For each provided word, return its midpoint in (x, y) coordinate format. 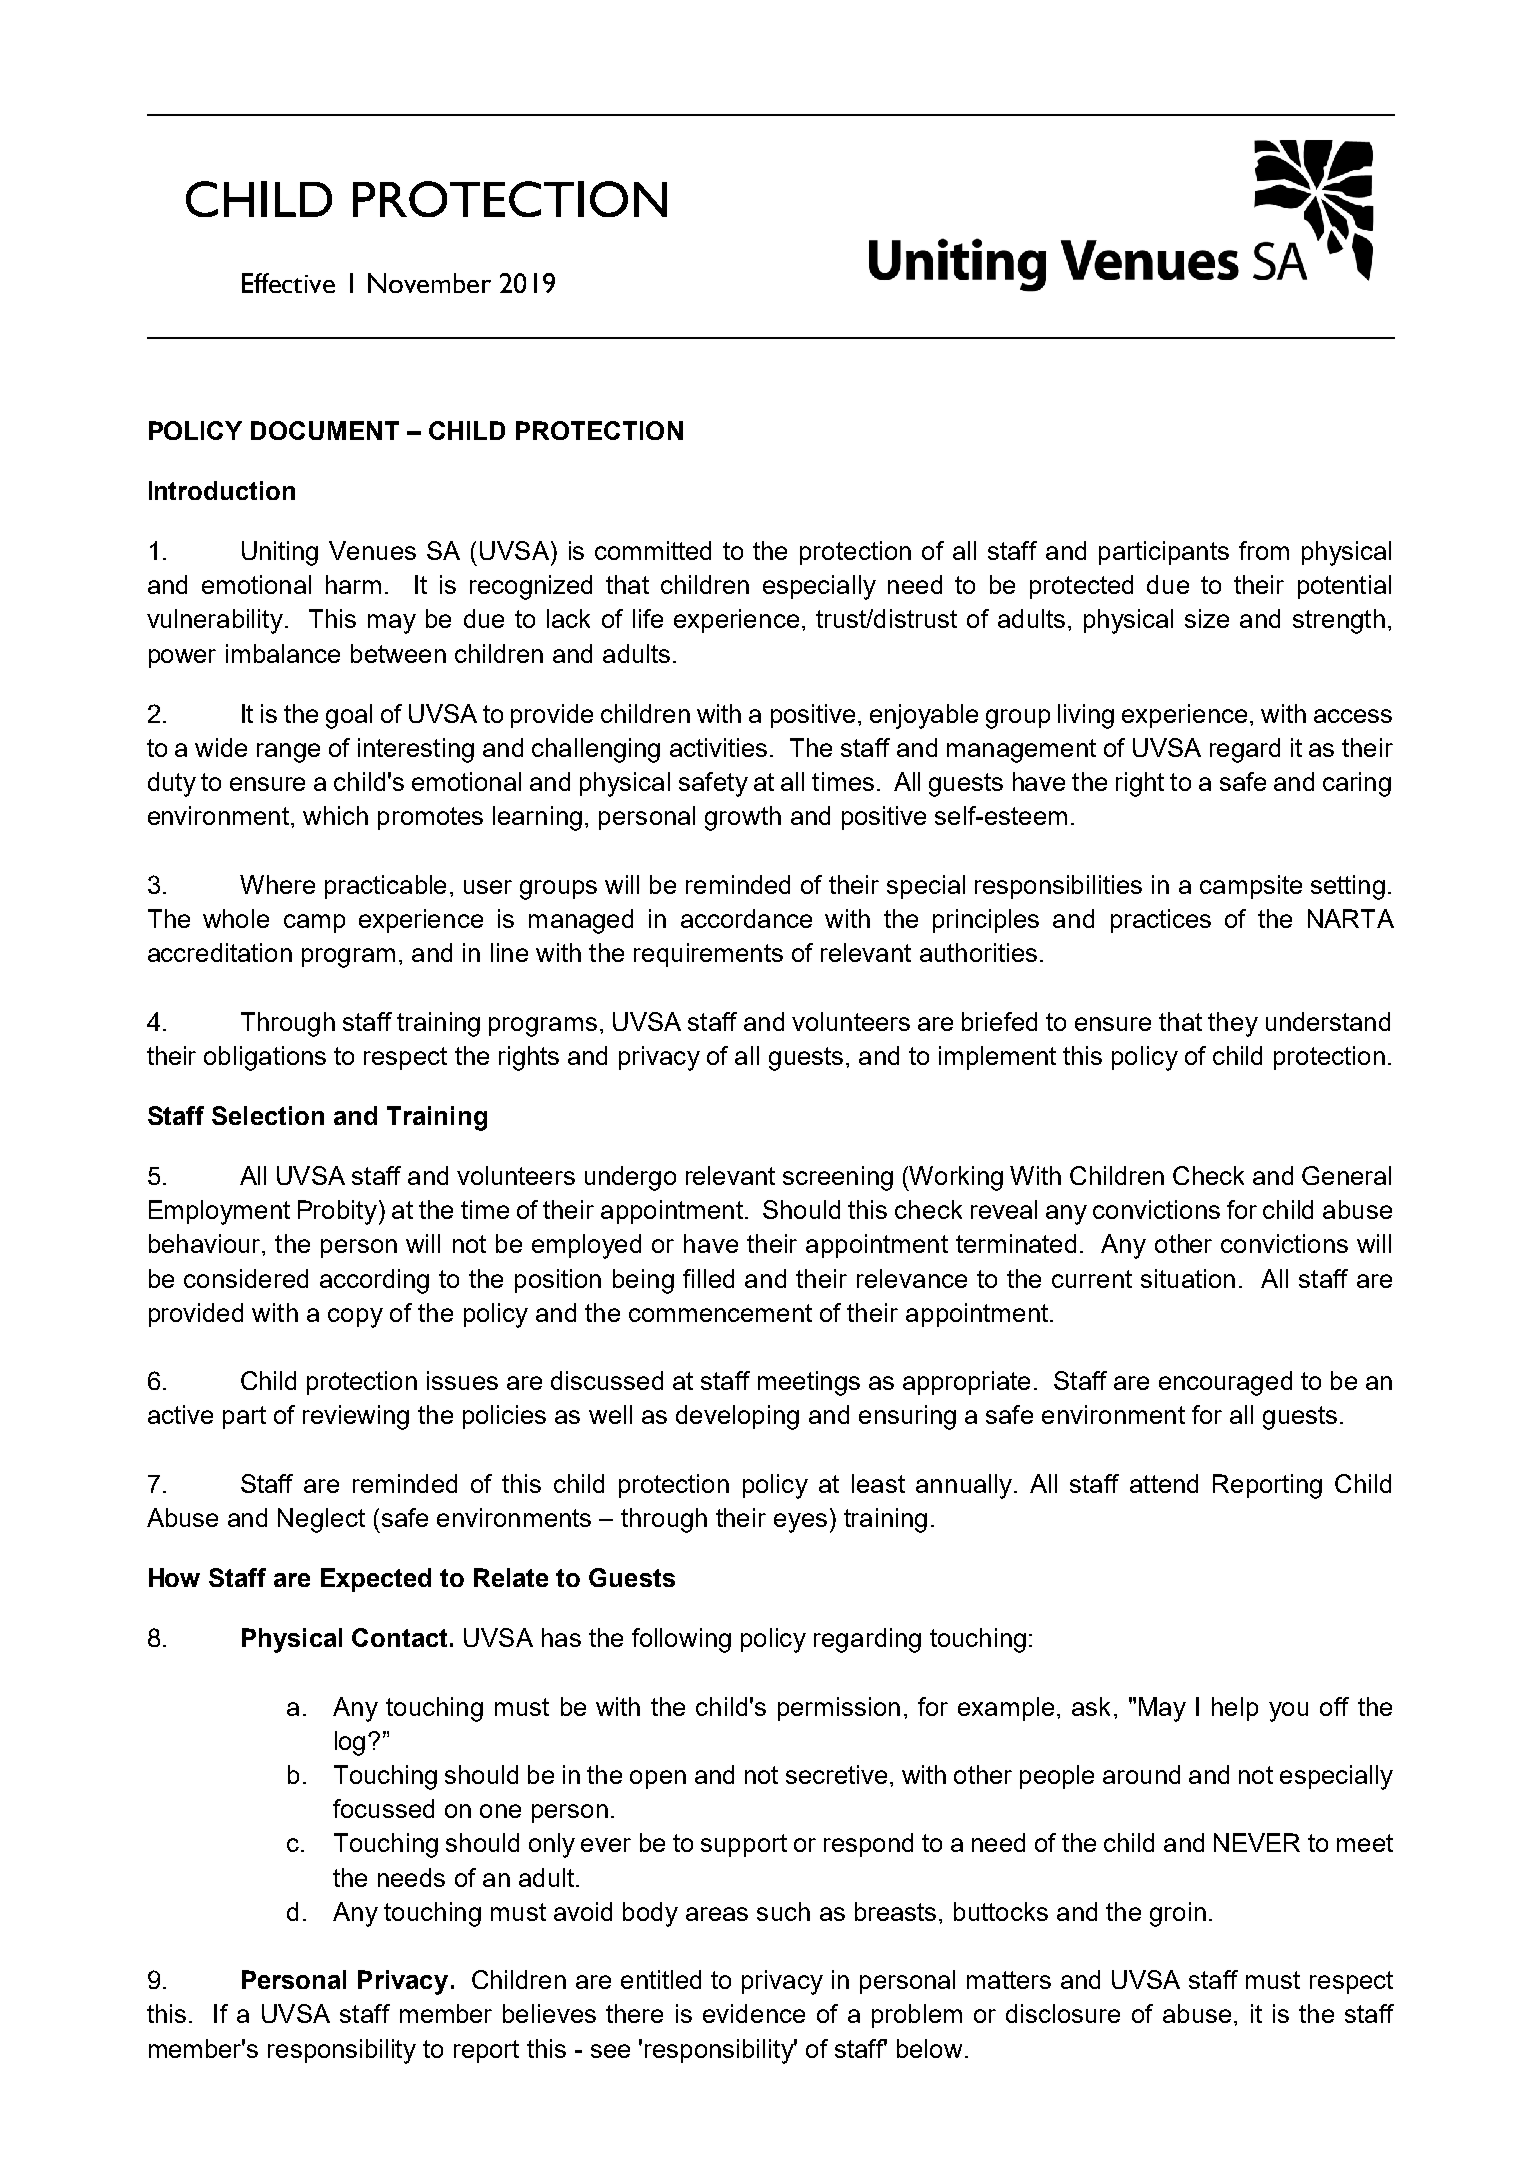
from (1264, 550)
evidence (754, 2013)
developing (737, 1417)
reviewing (356, 1417)
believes (549, 2013)
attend (1164, 1483)
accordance (746, 918)
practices (1161, 921)
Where (277, 884)
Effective (288, 283)
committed (653, 550)
